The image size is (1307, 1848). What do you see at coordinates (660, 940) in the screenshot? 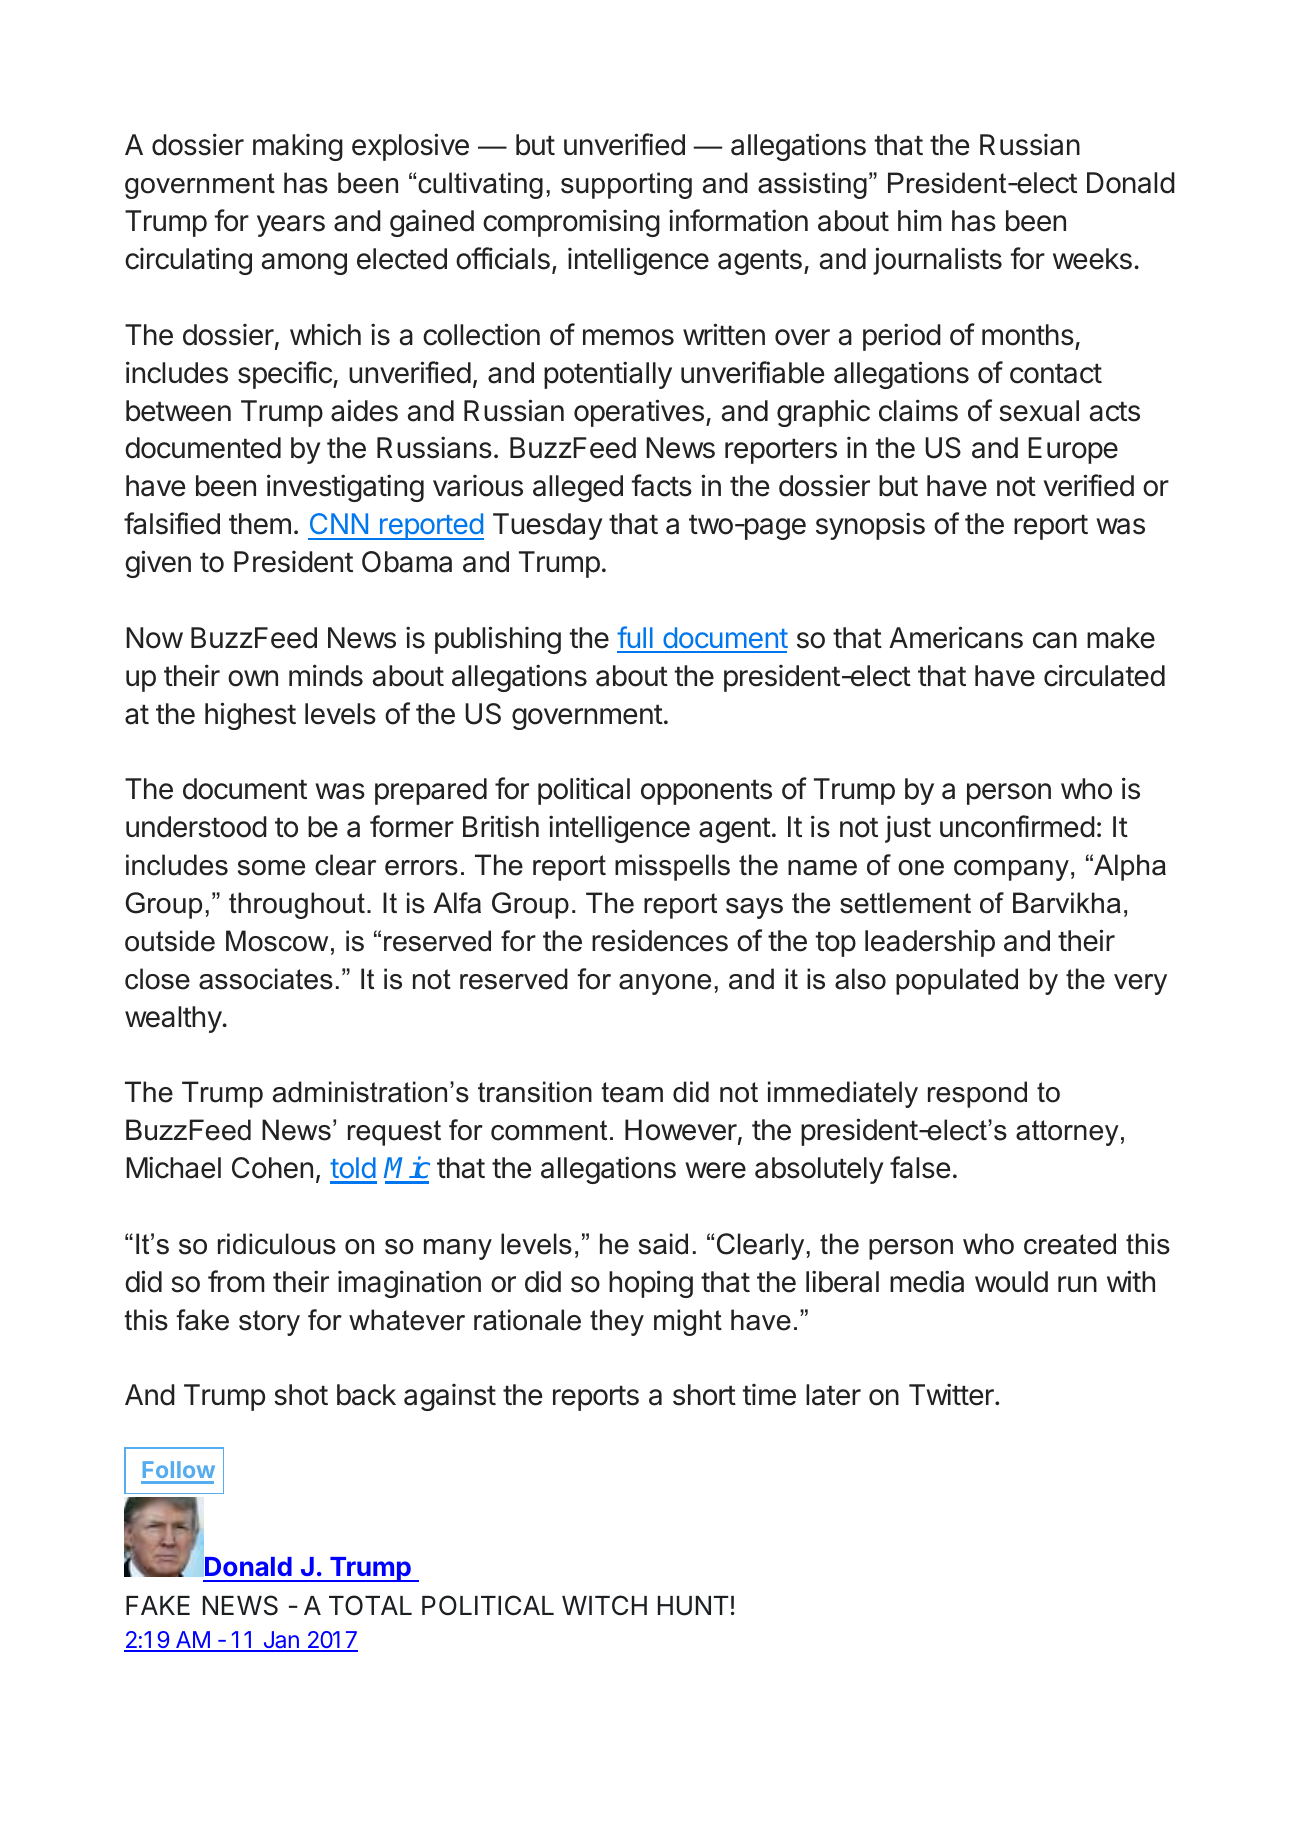
I see `residences` at bounding box center [660, 940].
